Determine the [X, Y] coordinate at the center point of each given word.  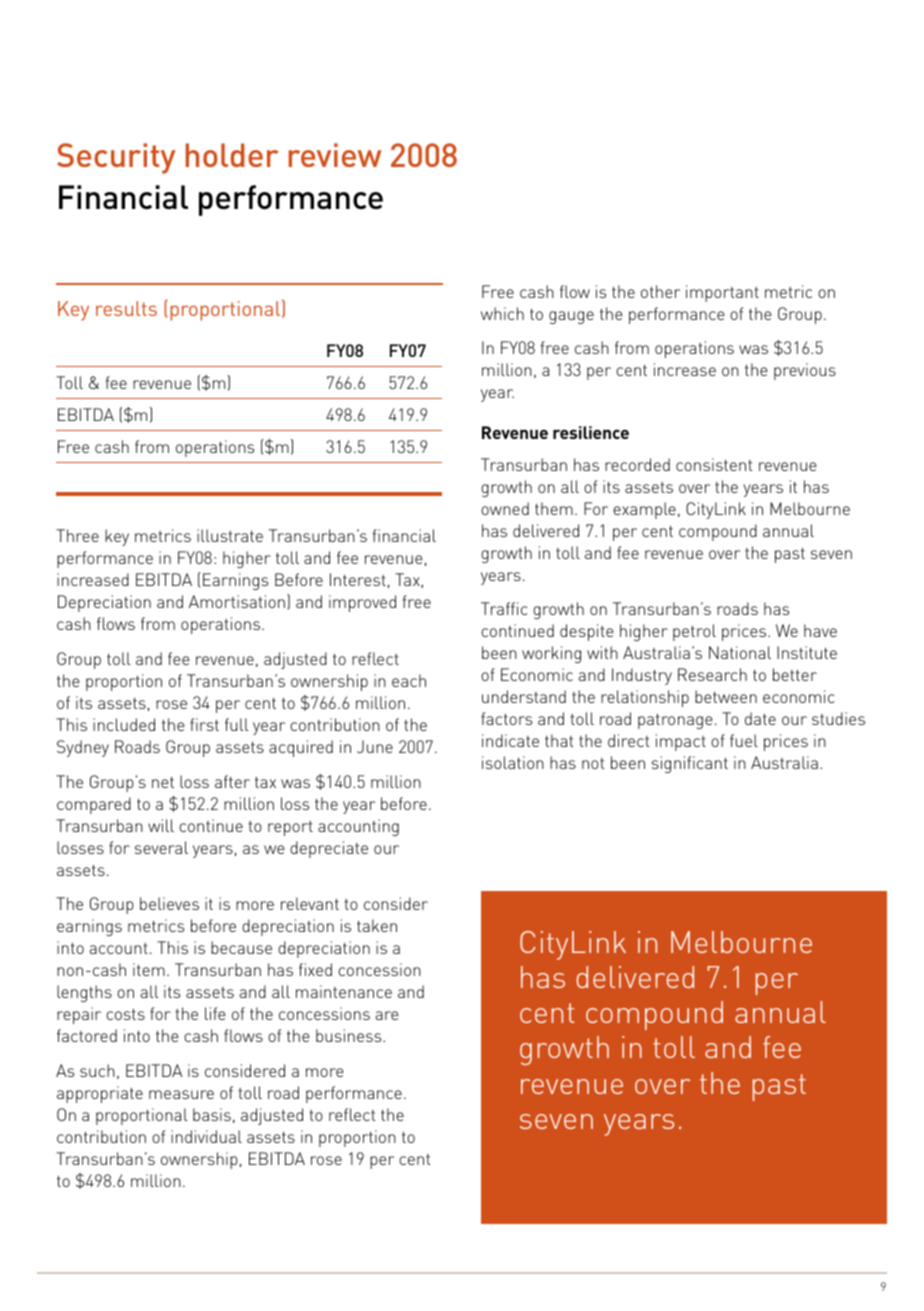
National [740, 652]
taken [377, 925]
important [722, 293]
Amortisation [237, 601]
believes [169, 903]
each [409, 680]
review [334, 155]
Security [116, 158]
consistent [714, 464]
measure [181, 1094]
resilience [591, 432]
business [350, 1035]
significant [690, 764]
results [126, 308]
